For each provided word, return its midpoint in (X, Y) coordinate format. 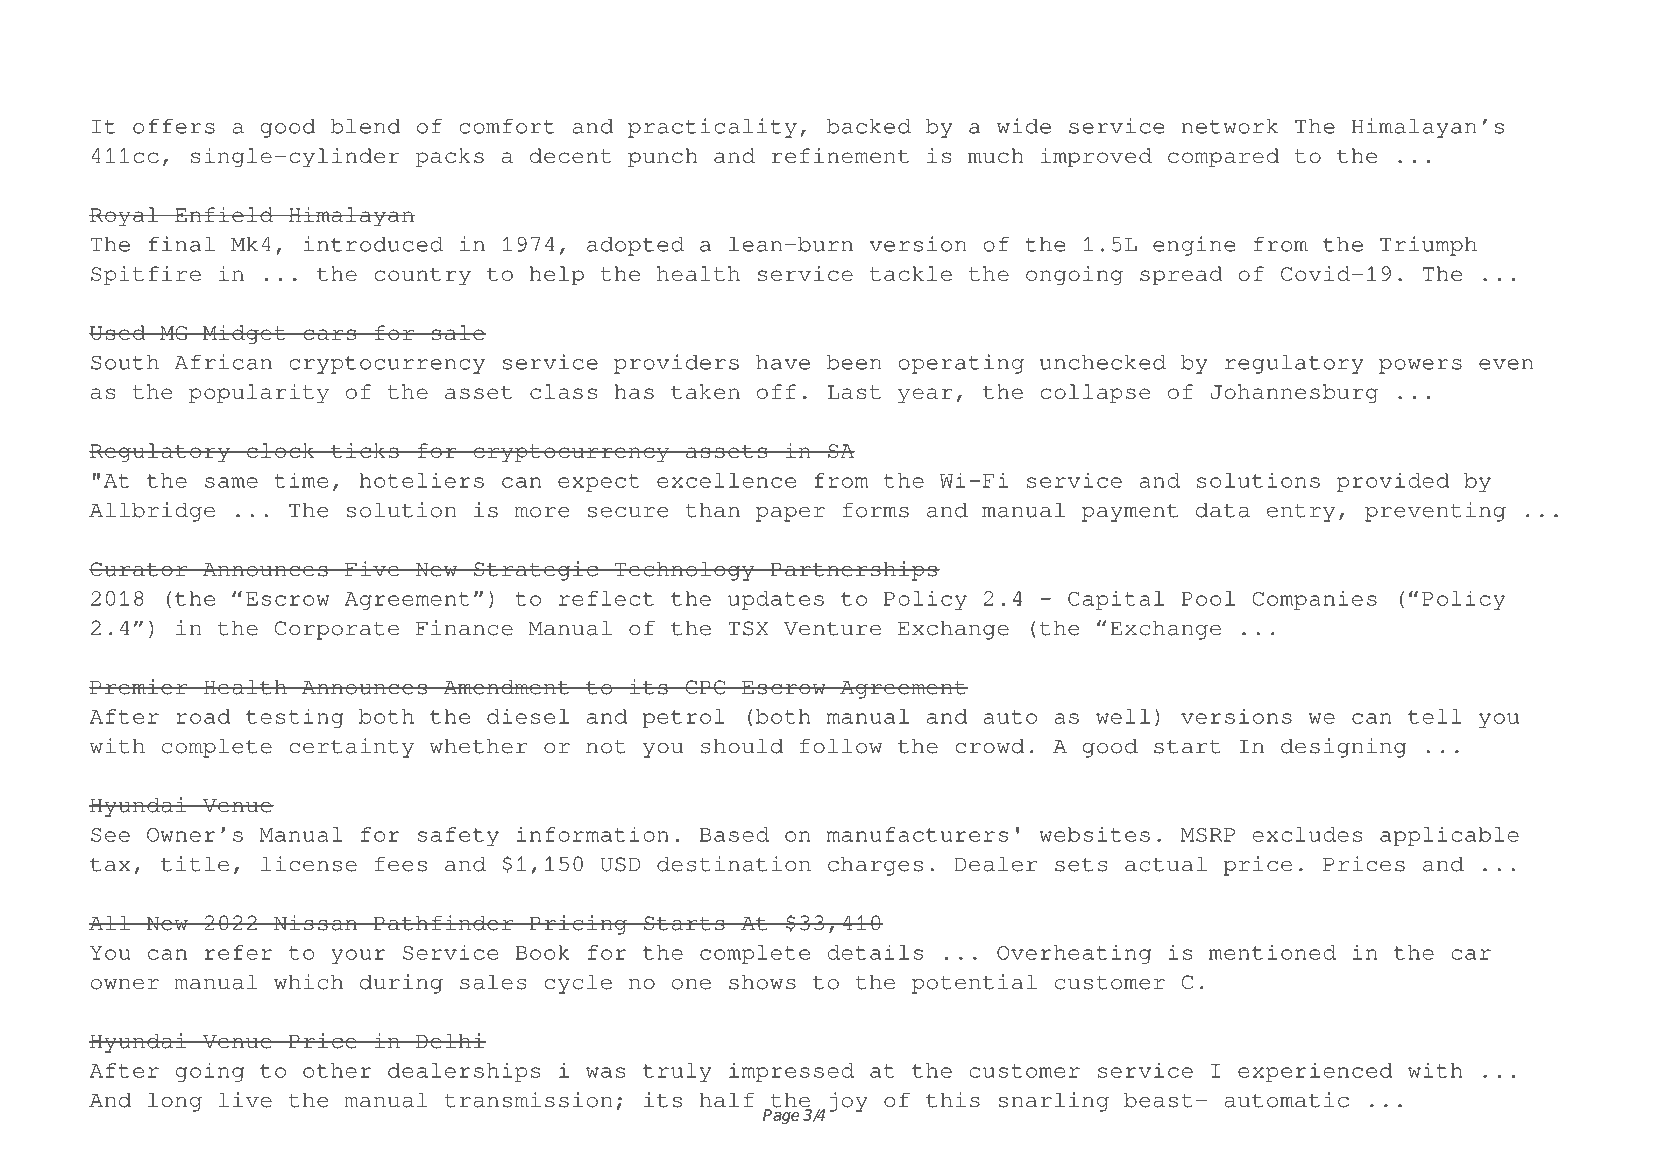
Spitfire (146, 275)
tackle (911, 273)
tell (1435, 716)
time (301, 480)
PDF (201, 47)
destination (734, 864)
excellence (726, 480)
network (1230, 126)
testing (295, 718)
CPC (705, 687)
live (245, 1100)
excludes (1307, 834)
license (309, 864)
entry (1301, 513)
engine (1194, 246)
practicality (712, 128)
